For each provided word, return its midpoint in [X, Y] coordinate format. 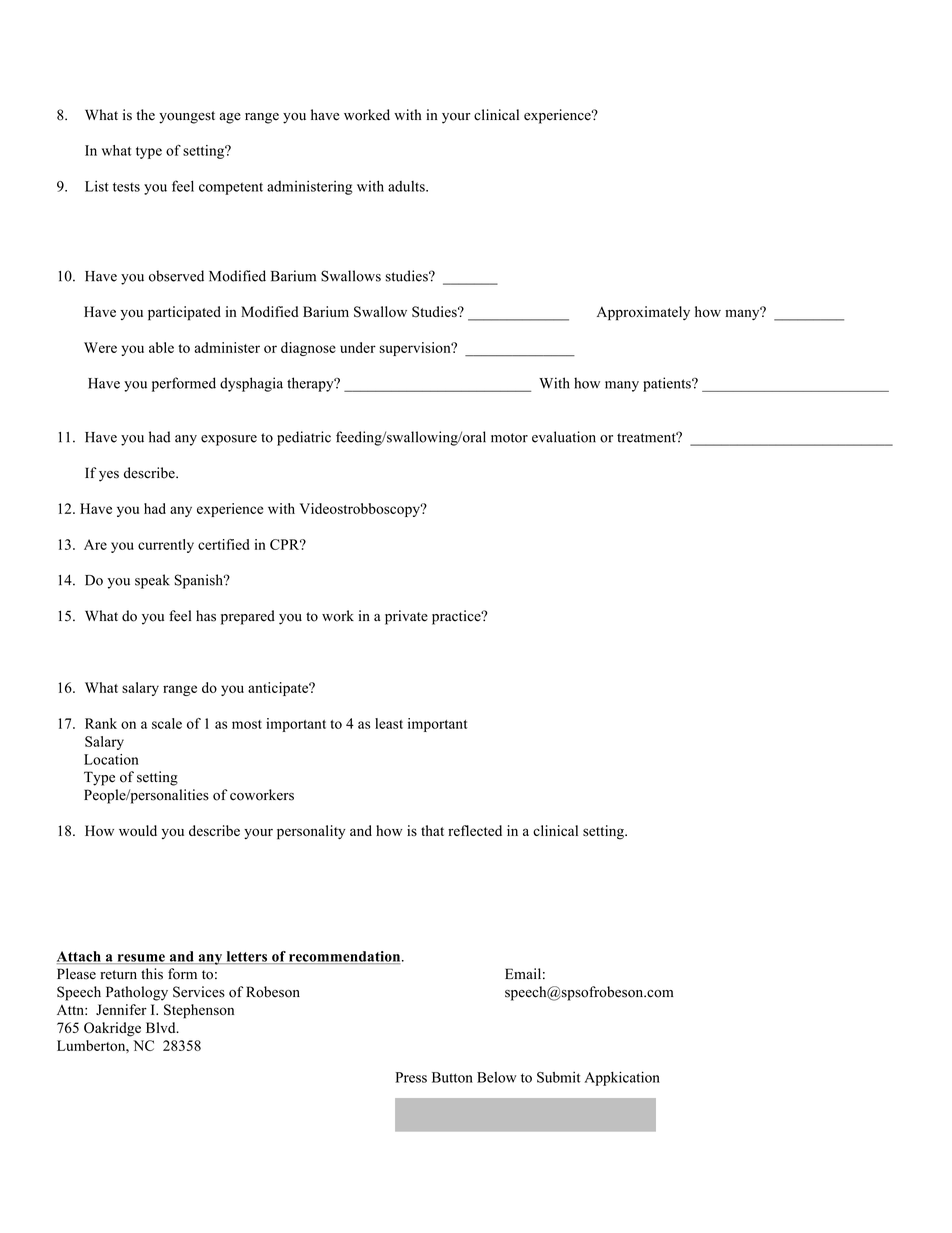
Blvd [162, 1027]
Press [411, 1077]
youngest [187, 117]
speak [152, 581]
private [406, 617]
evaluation [564, 437]
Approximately [643, 313]
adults [407, 186]
